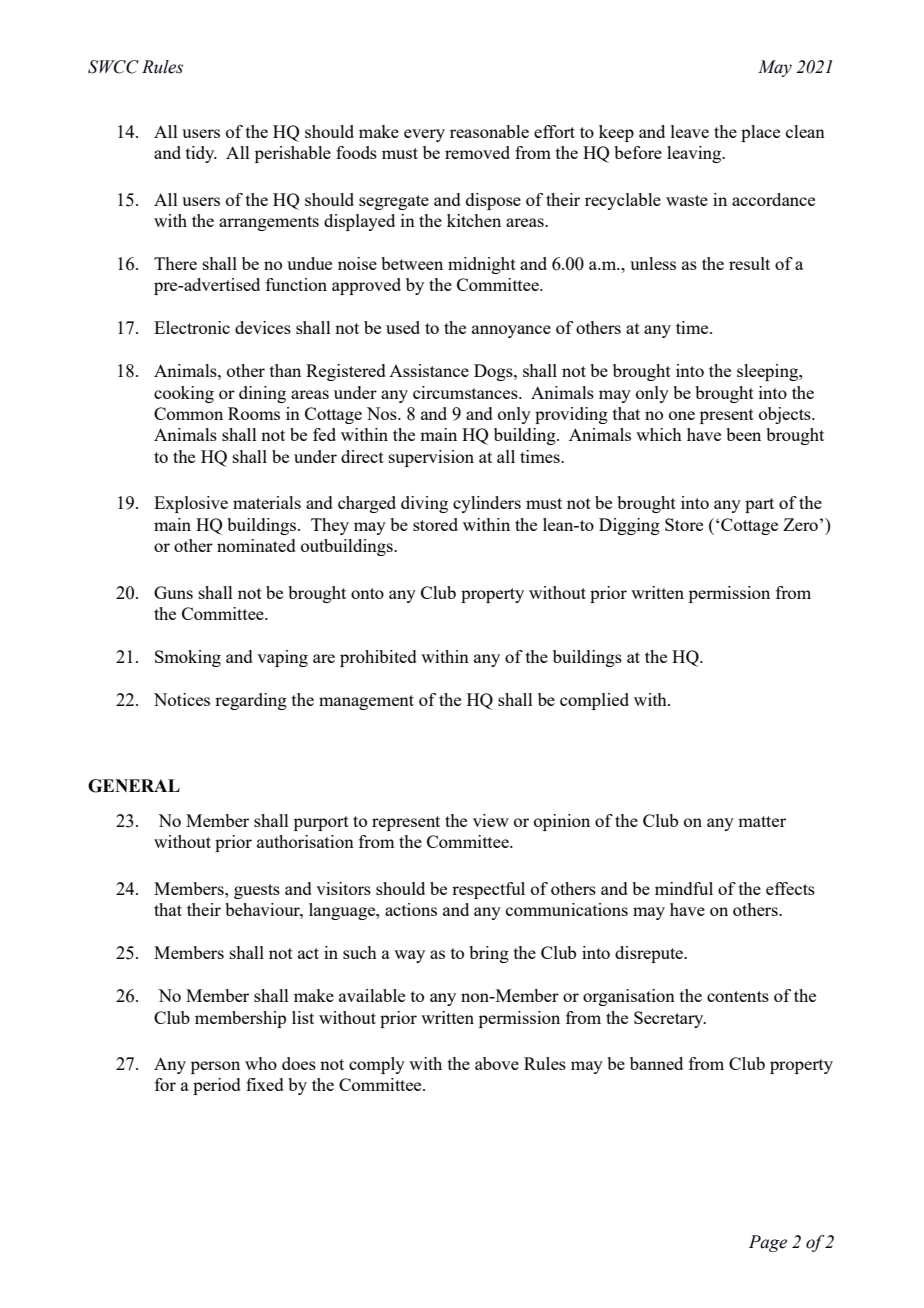  Describe the element at coordinates (477, 152) in the screenshot. I see `removed` at that location.
